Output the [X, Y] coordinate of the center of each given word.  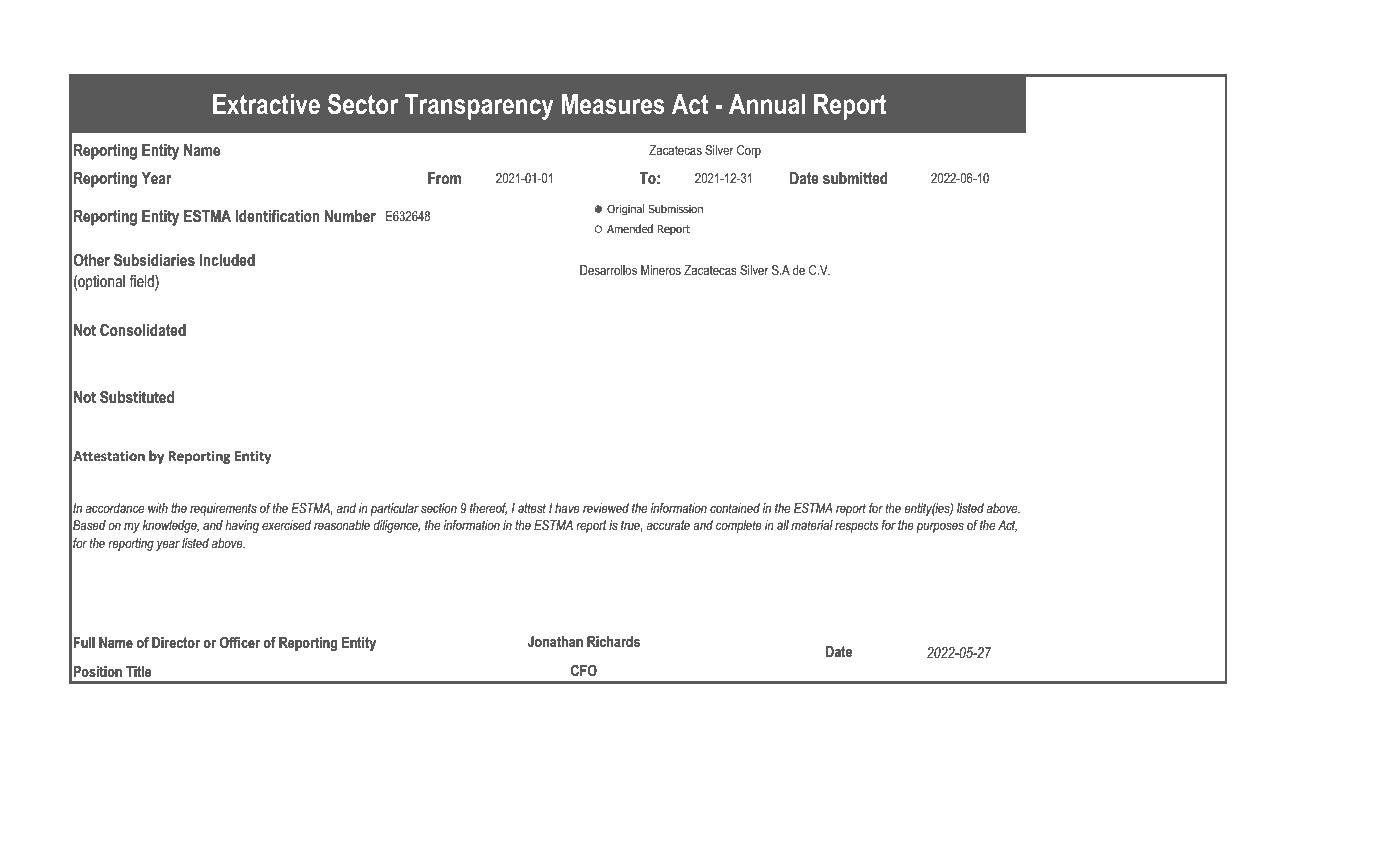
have [567, 508]
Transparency [479, 107]
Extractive [266, 104]
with [158, 508]
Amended [630, 228]
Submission [676, 208]
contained [735, 508]
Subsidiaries [154, 260]
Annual [767, 104]
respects [856, 527]
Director [176, 642]
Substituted [137, 397]
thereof [488, 509]
